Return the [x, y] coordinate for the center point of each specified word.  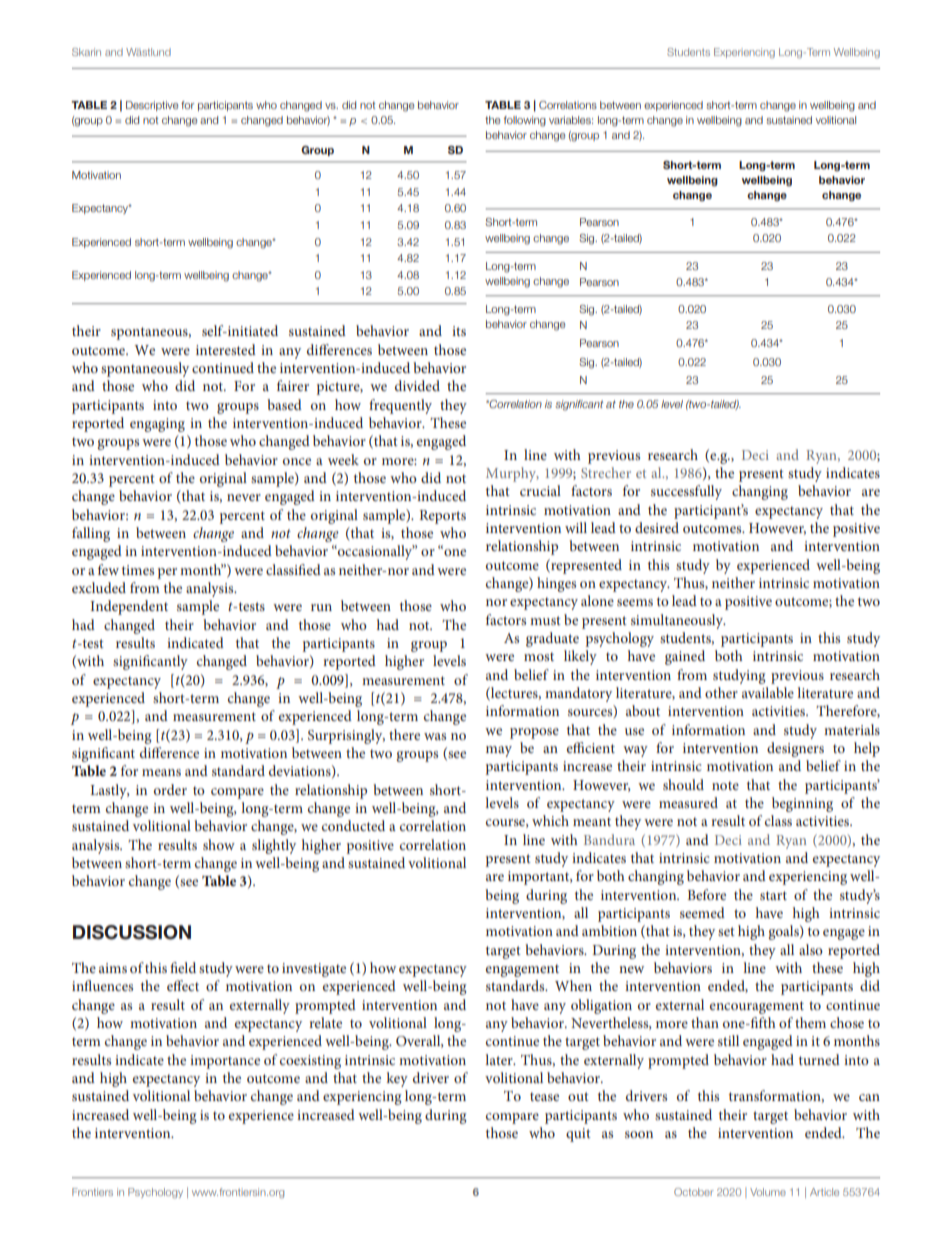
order [170, 789]
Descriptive [152, 106]
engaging [157, 425]
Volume [768, 1192]
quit [578, 1135]
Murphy [512, 474]
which [550, 820]
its [459, 331]
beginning [802, 804]
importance [225, 1062]
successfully [686, 492]
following [525, 121]
